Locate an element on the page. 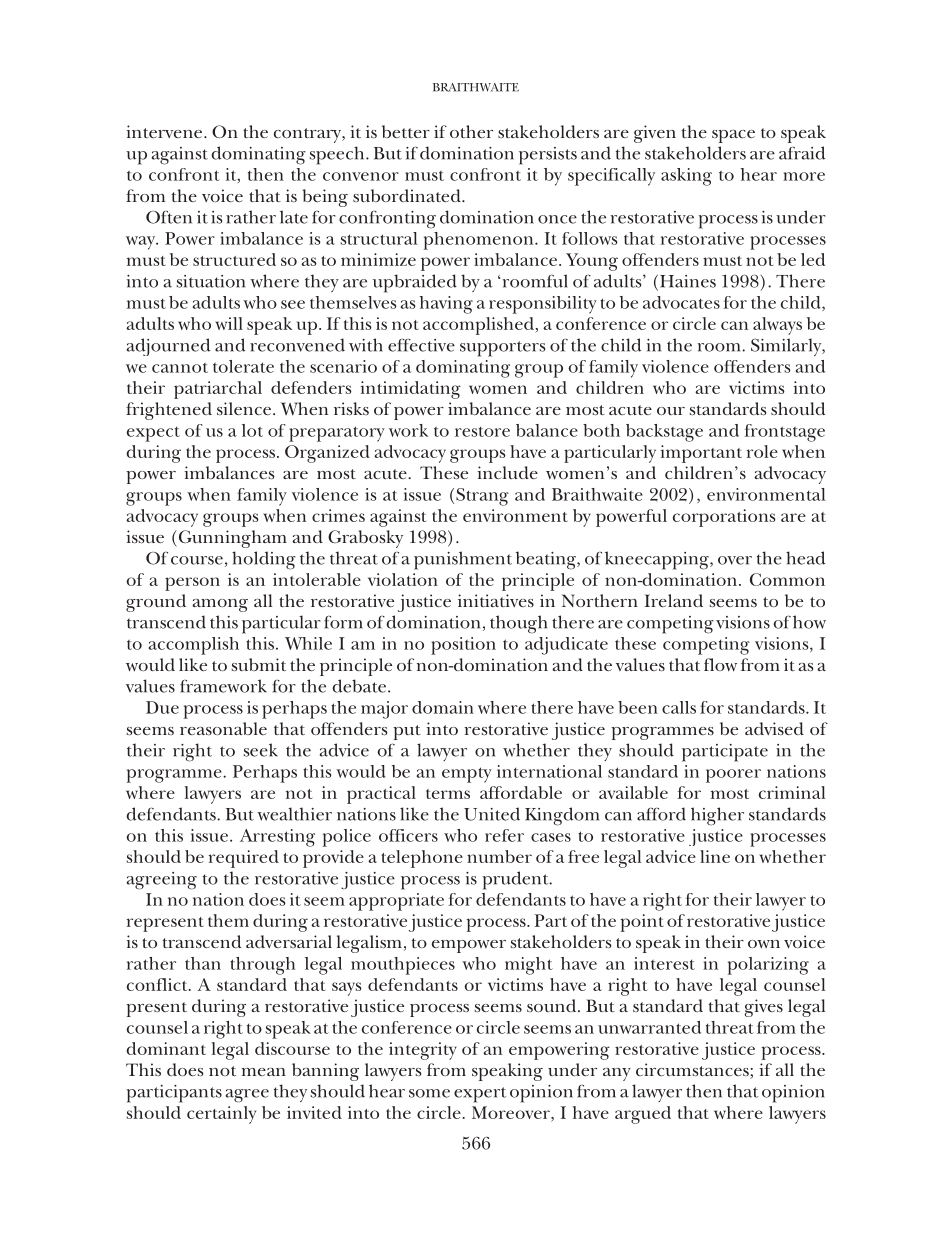 This page has width=952, height=1233. role is located at coordinates (762, 451).
